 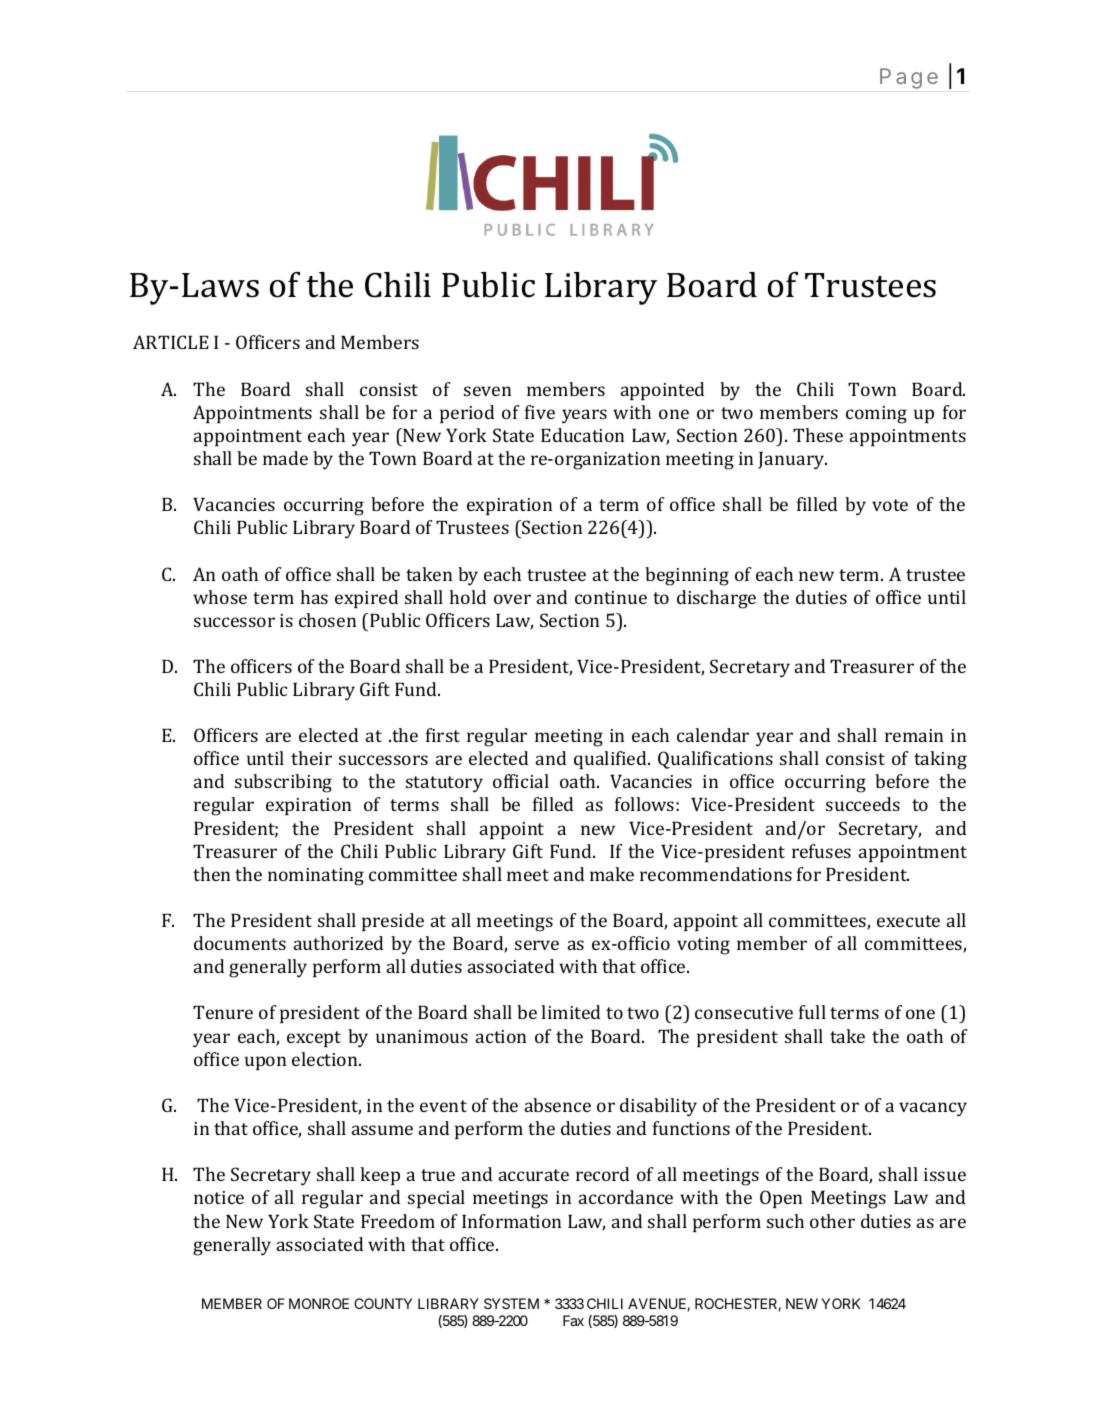 I want to click on Fax, so click(x=573, y=1320).
